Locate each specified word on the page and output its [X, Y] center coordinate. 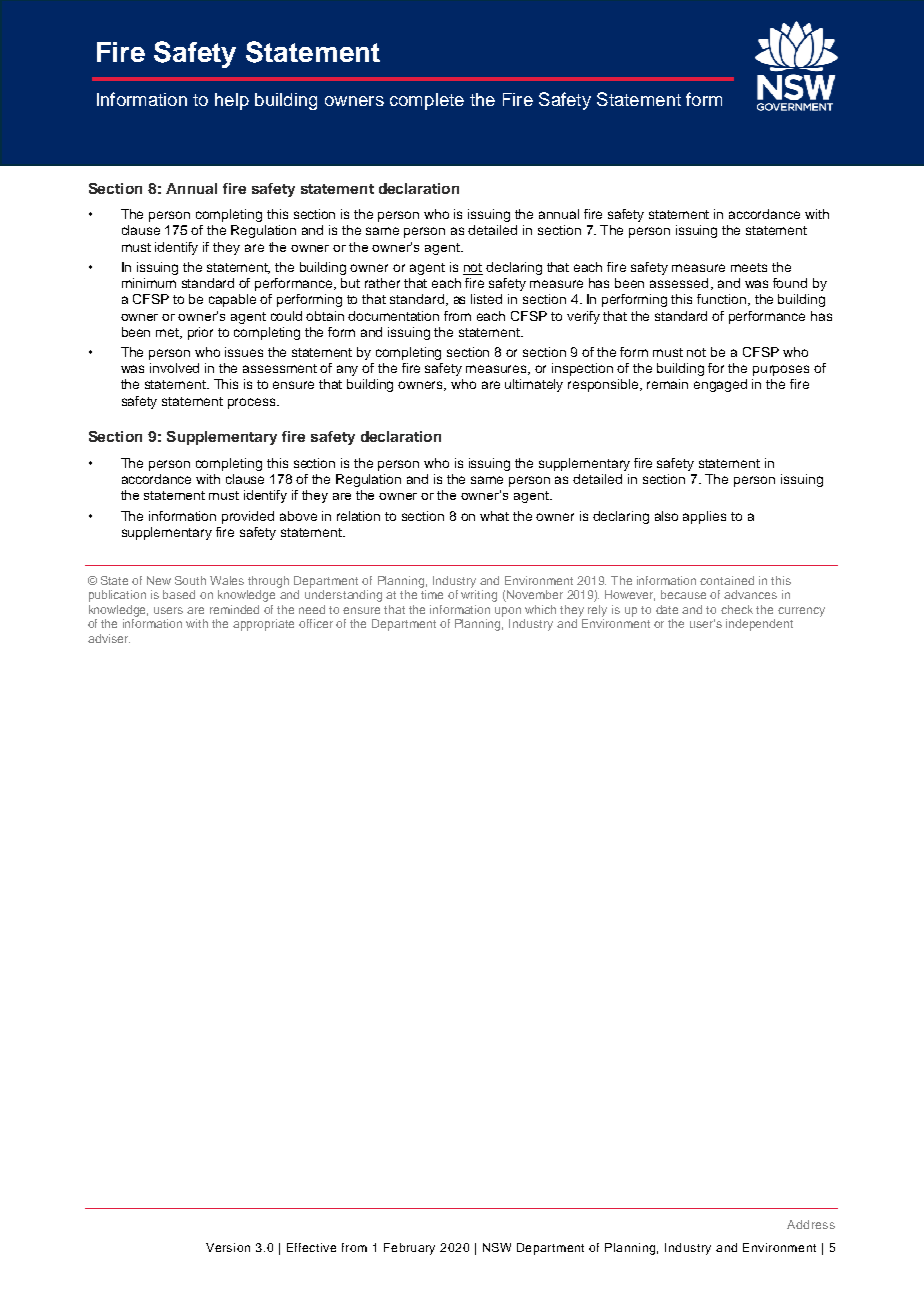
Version [228, 1247]
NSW [497, 1247]
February [409, 1249]
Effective [311, 1247]
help [232, 101]
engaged [720, 385]
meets [749, 267]
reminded [234, 609]
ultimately [534, 385]
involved [174, 368]
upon [508, 612]
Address [811, 1224]
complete [427, 101]
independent [759, 625]
